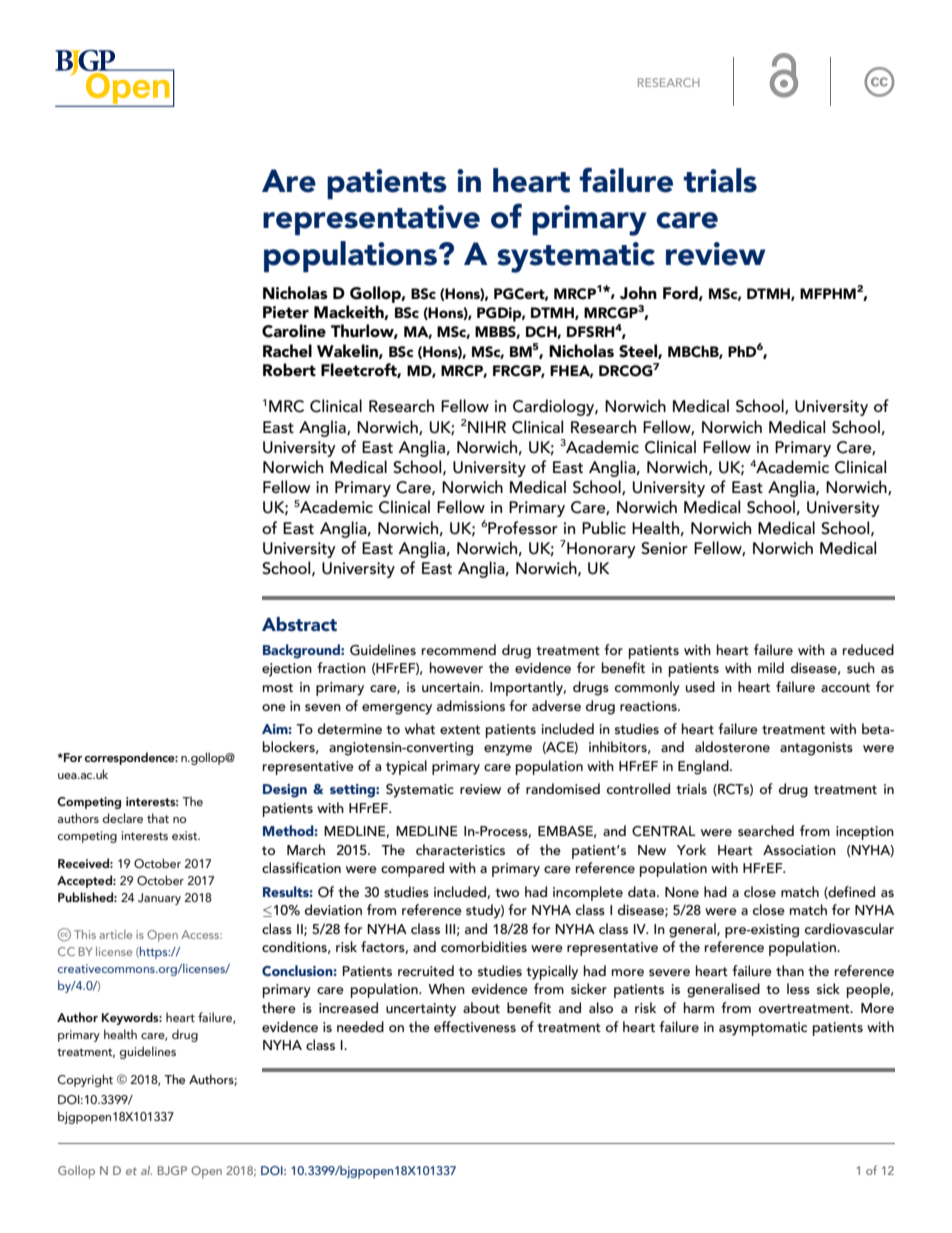 The width and height of the document is (952, 1233). I want to click on Pieter, so click(286, 312).
